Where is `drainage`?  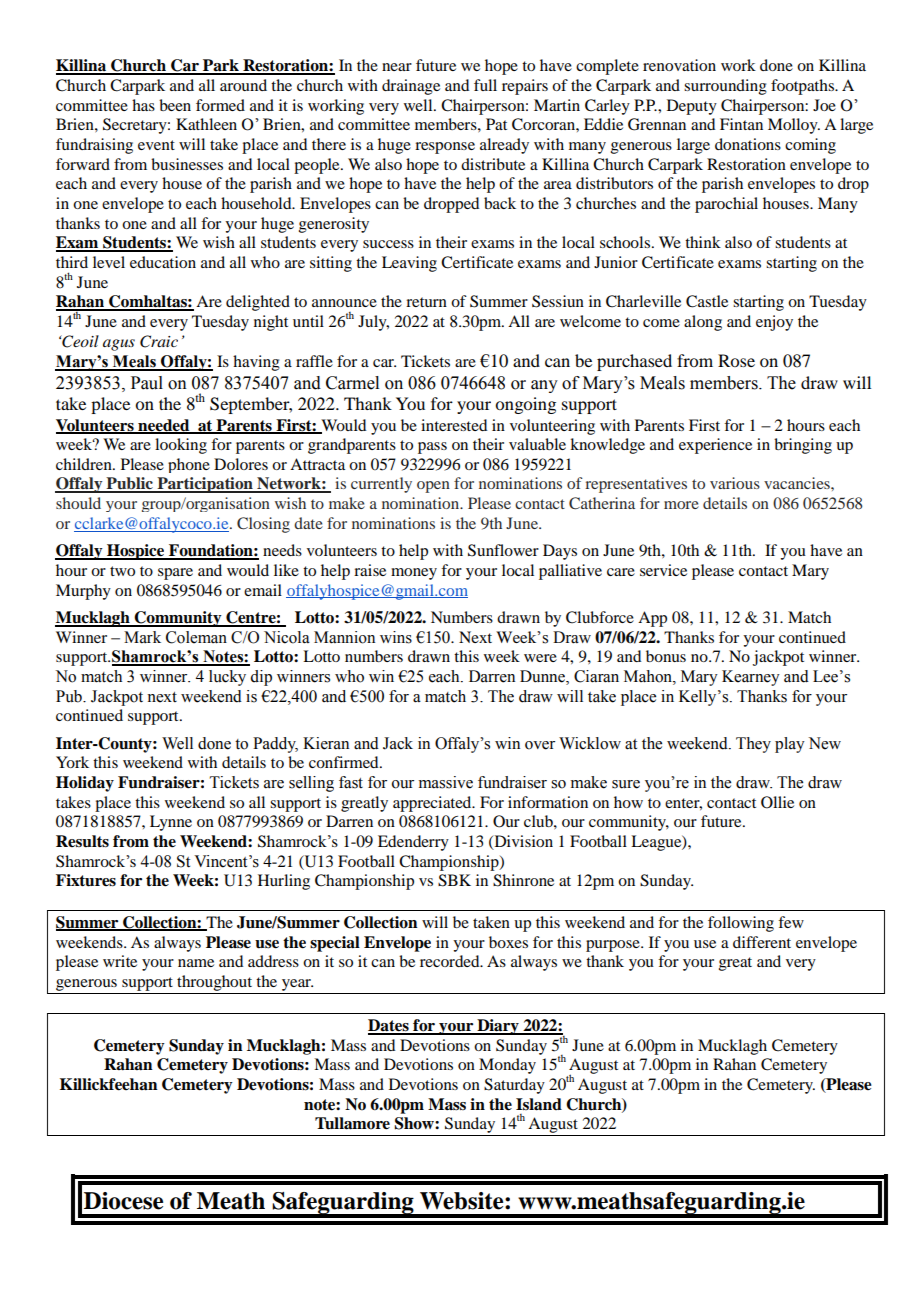 drainage is located at coordinates (411, 87).
